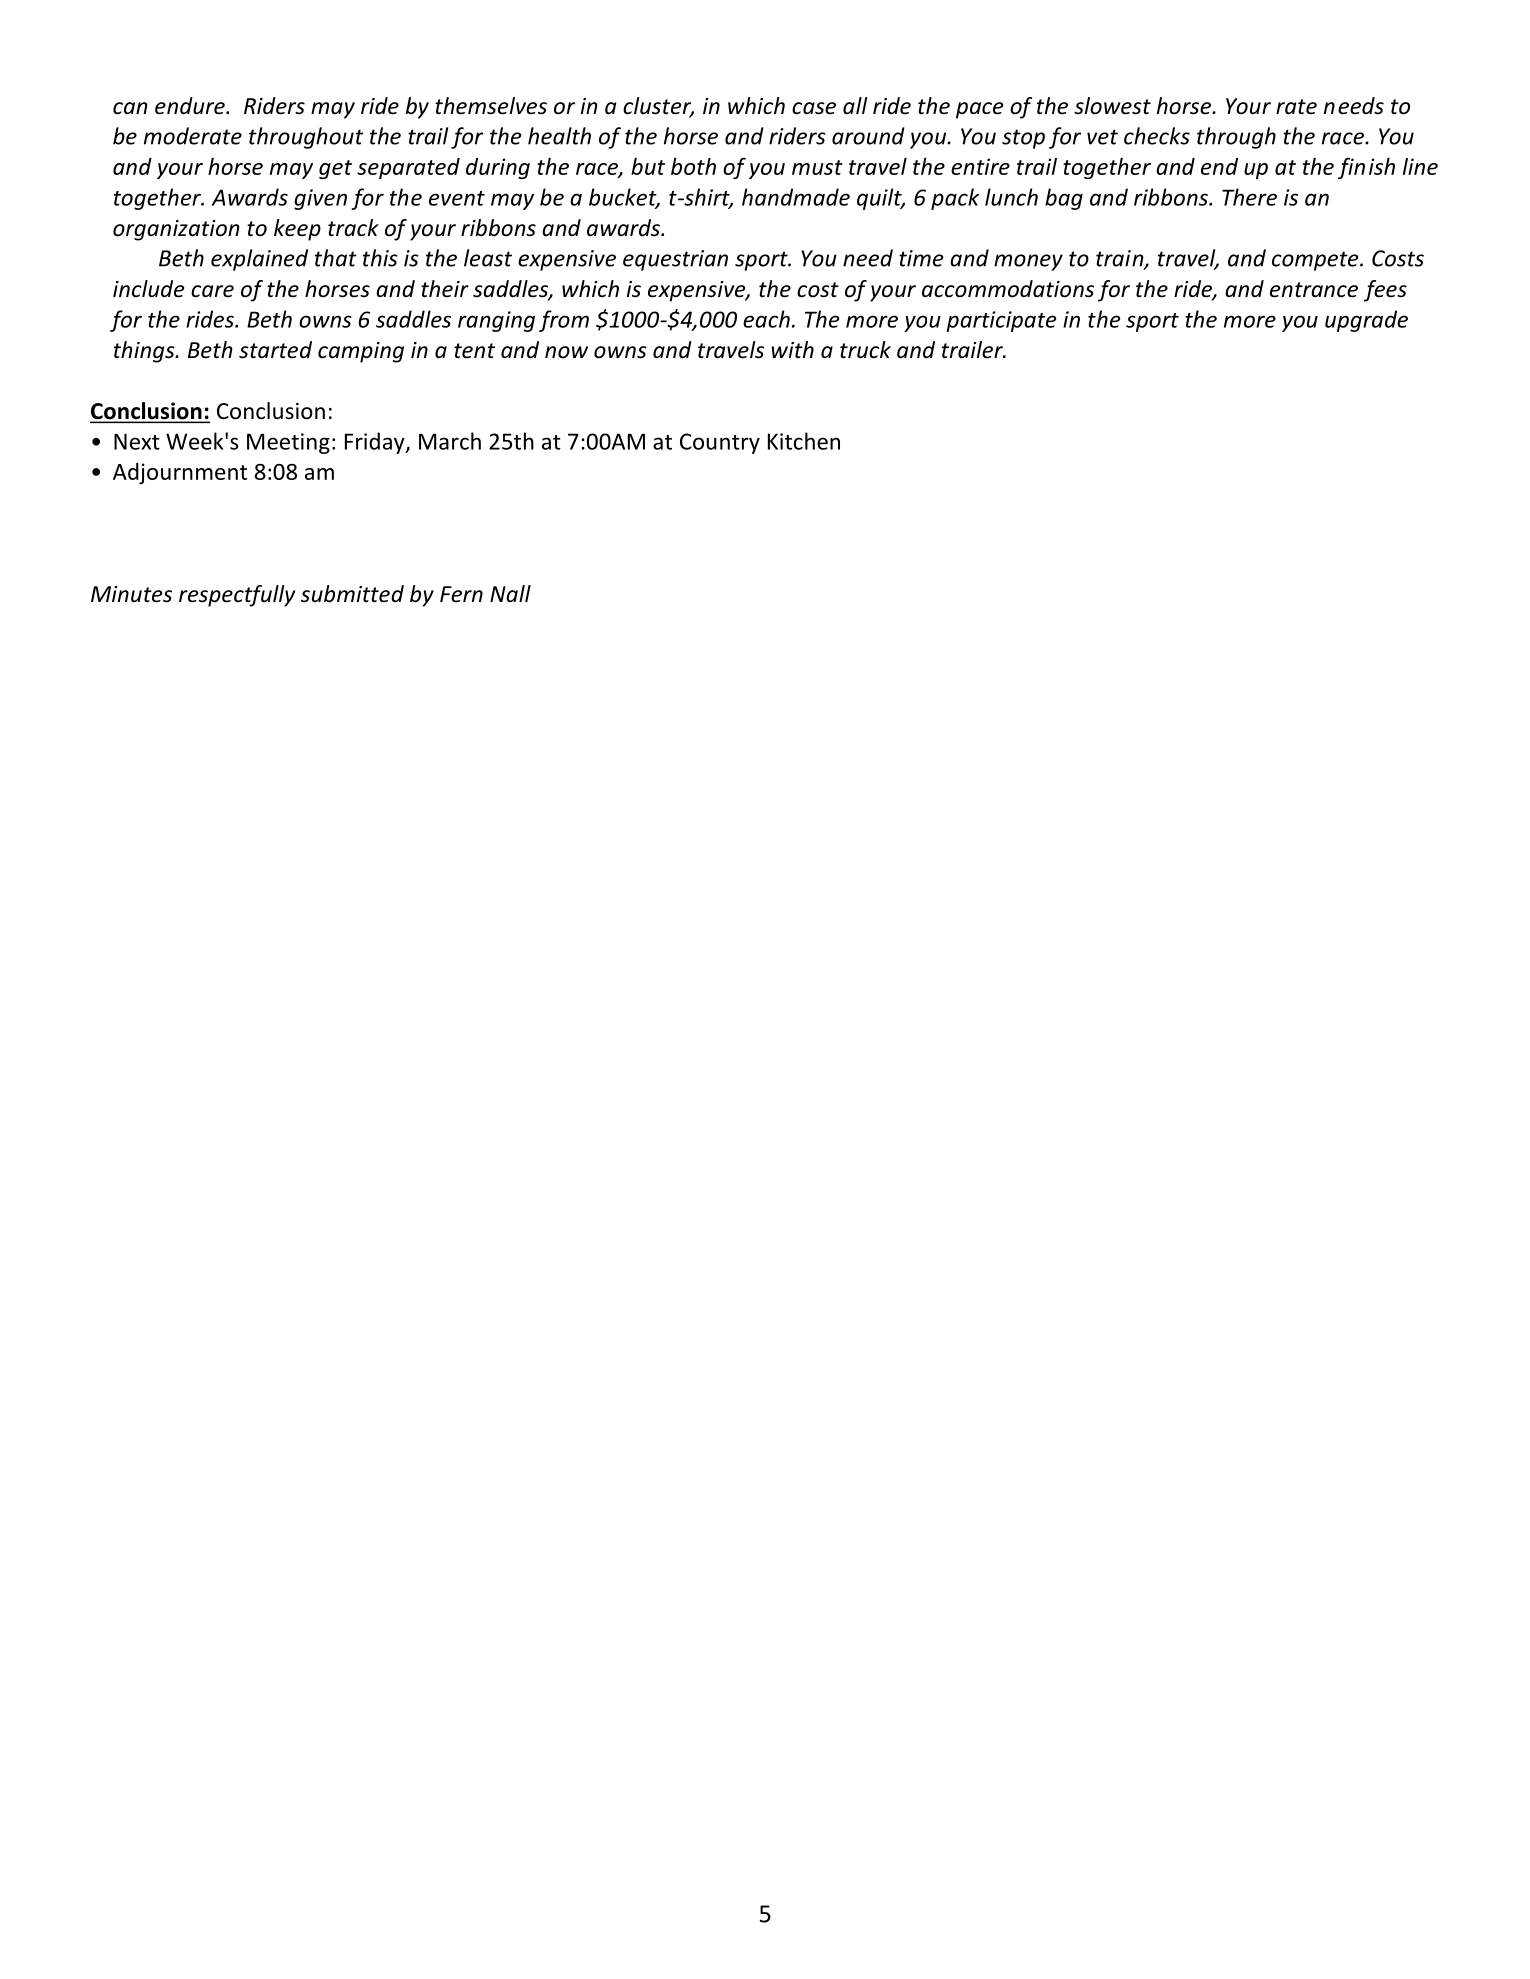 The image size is (1530, 1979). I want to click on endure, so click(191, 106).
